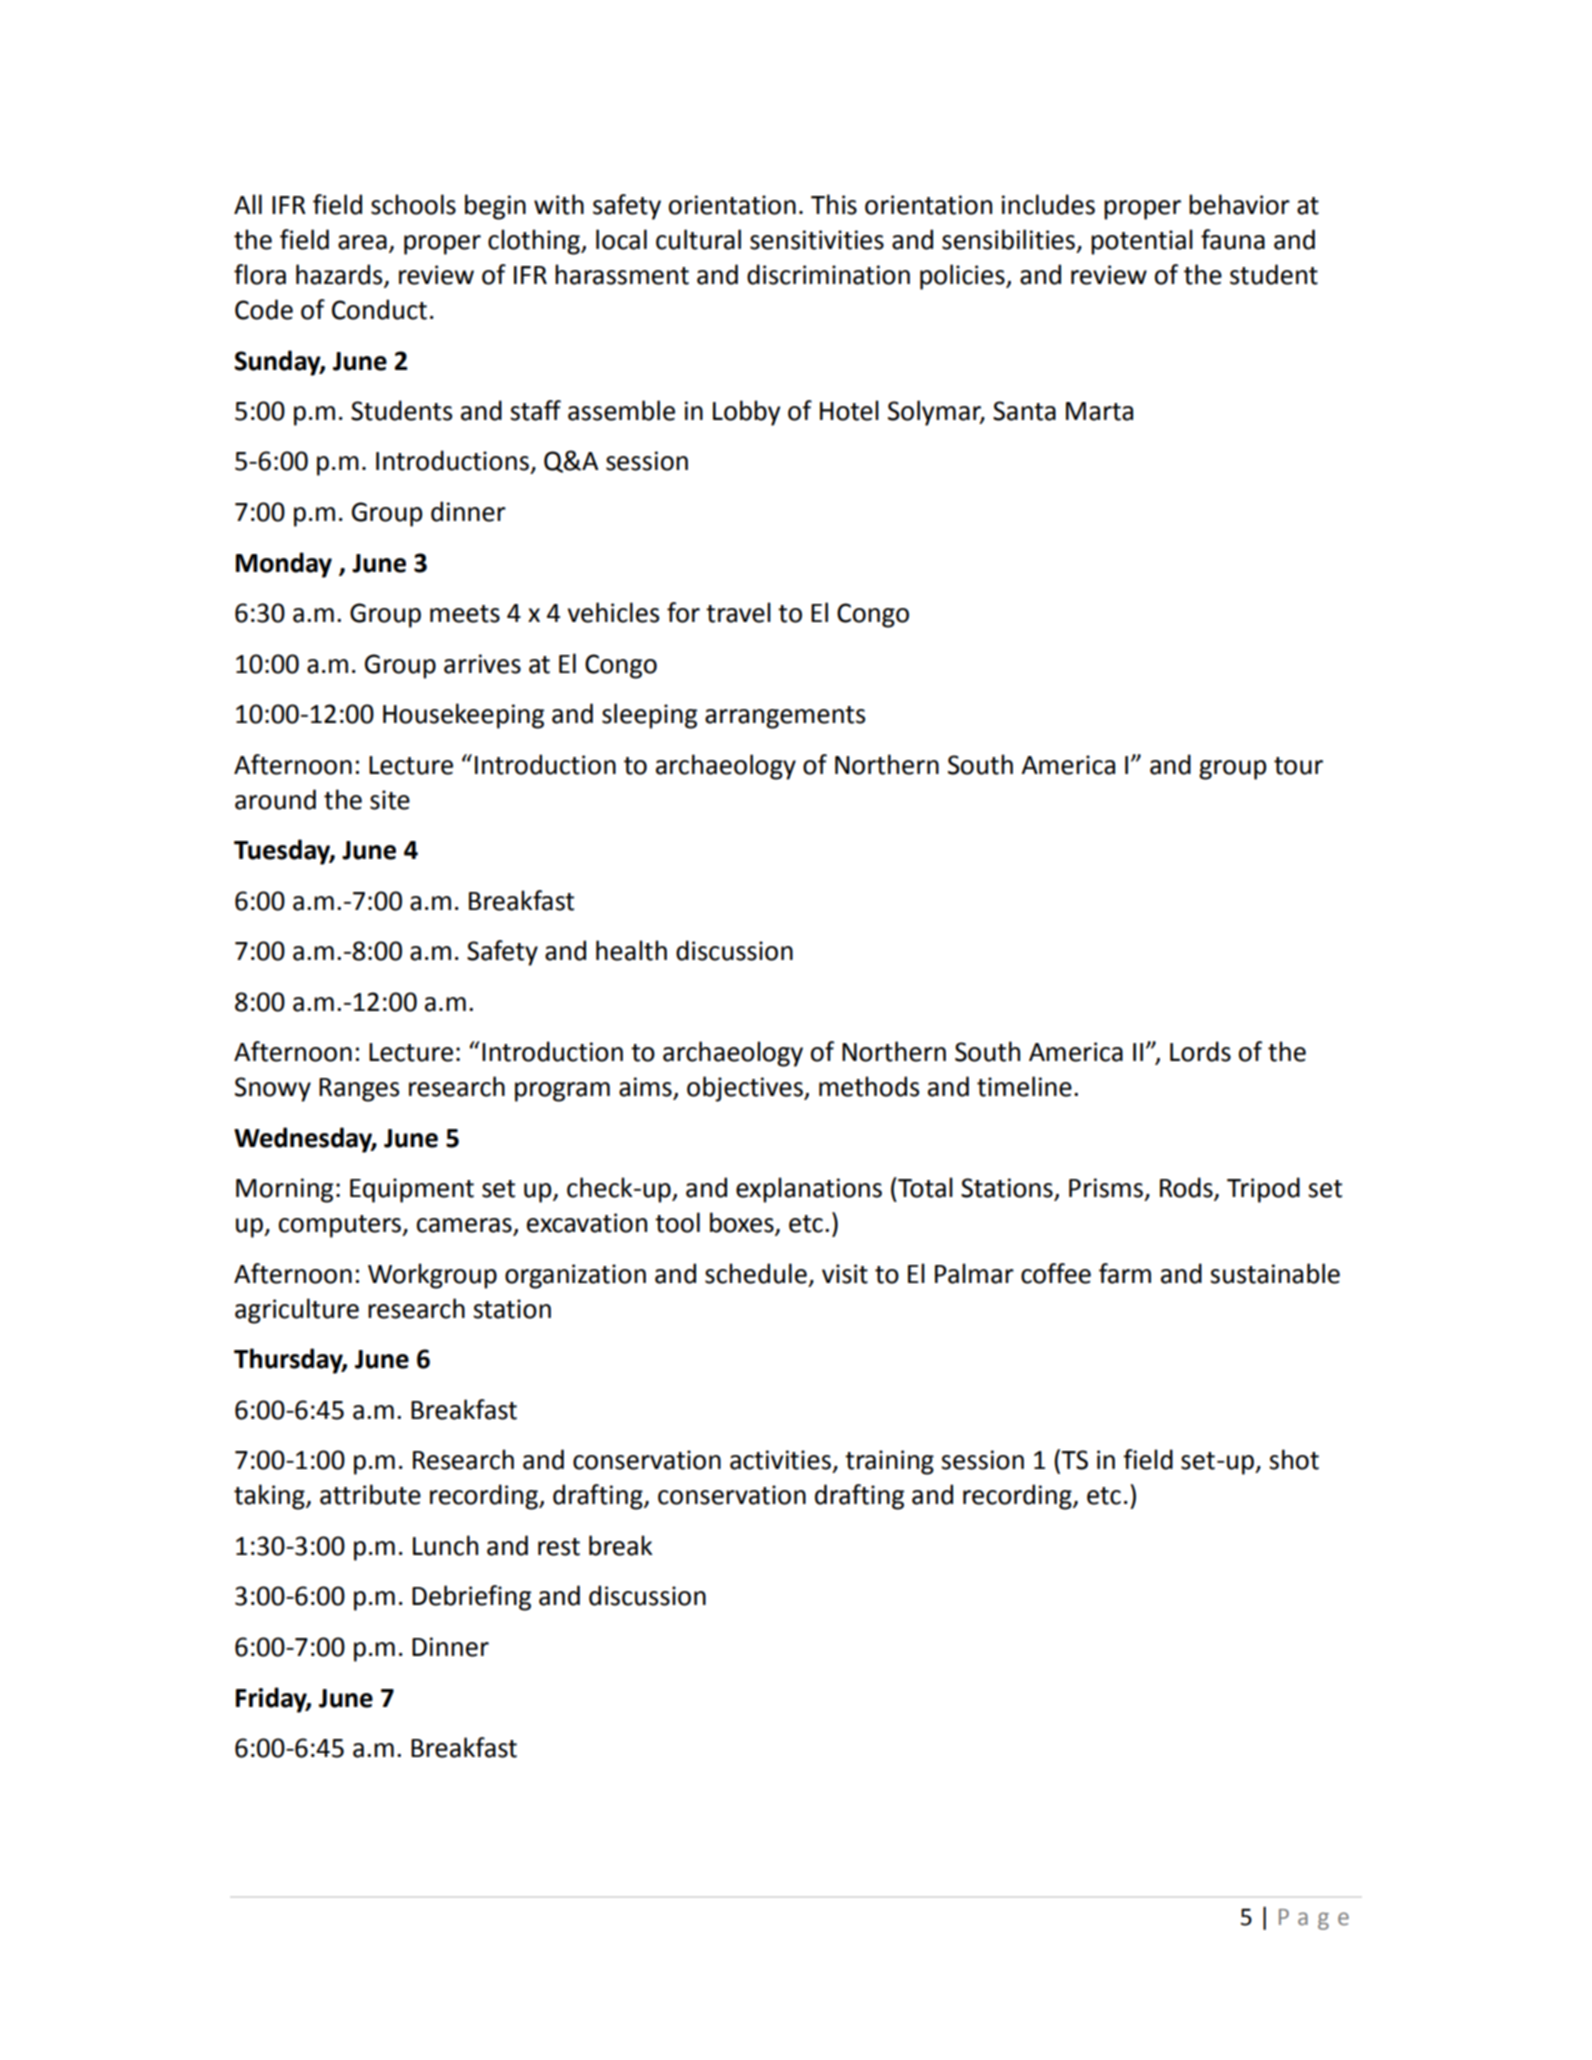 Image resolution: width=1592 pixels, height=2060 pixels. I want to click on area, so click(362, 242).
